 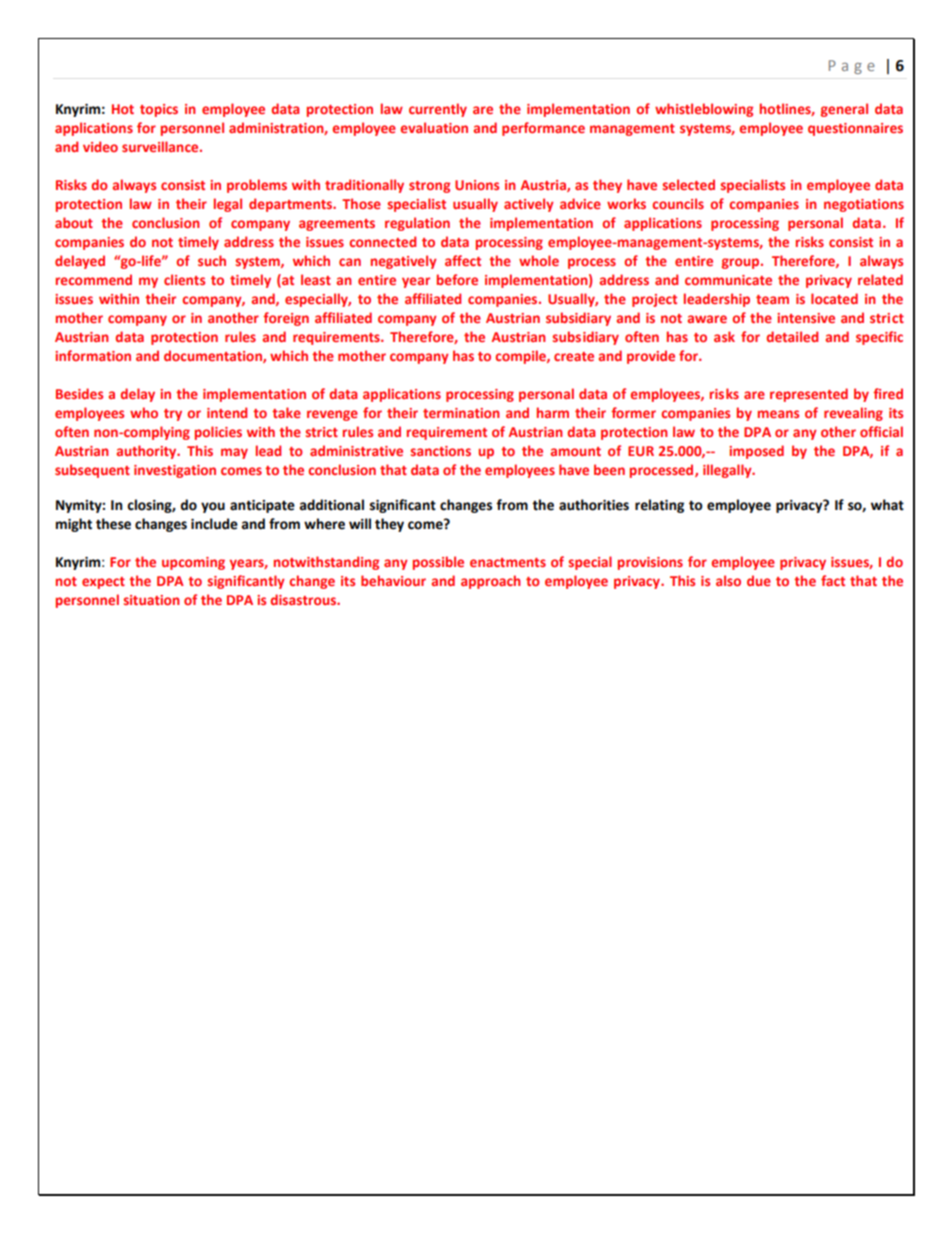 I want to click on detailed, so click(x=792, y=336).
